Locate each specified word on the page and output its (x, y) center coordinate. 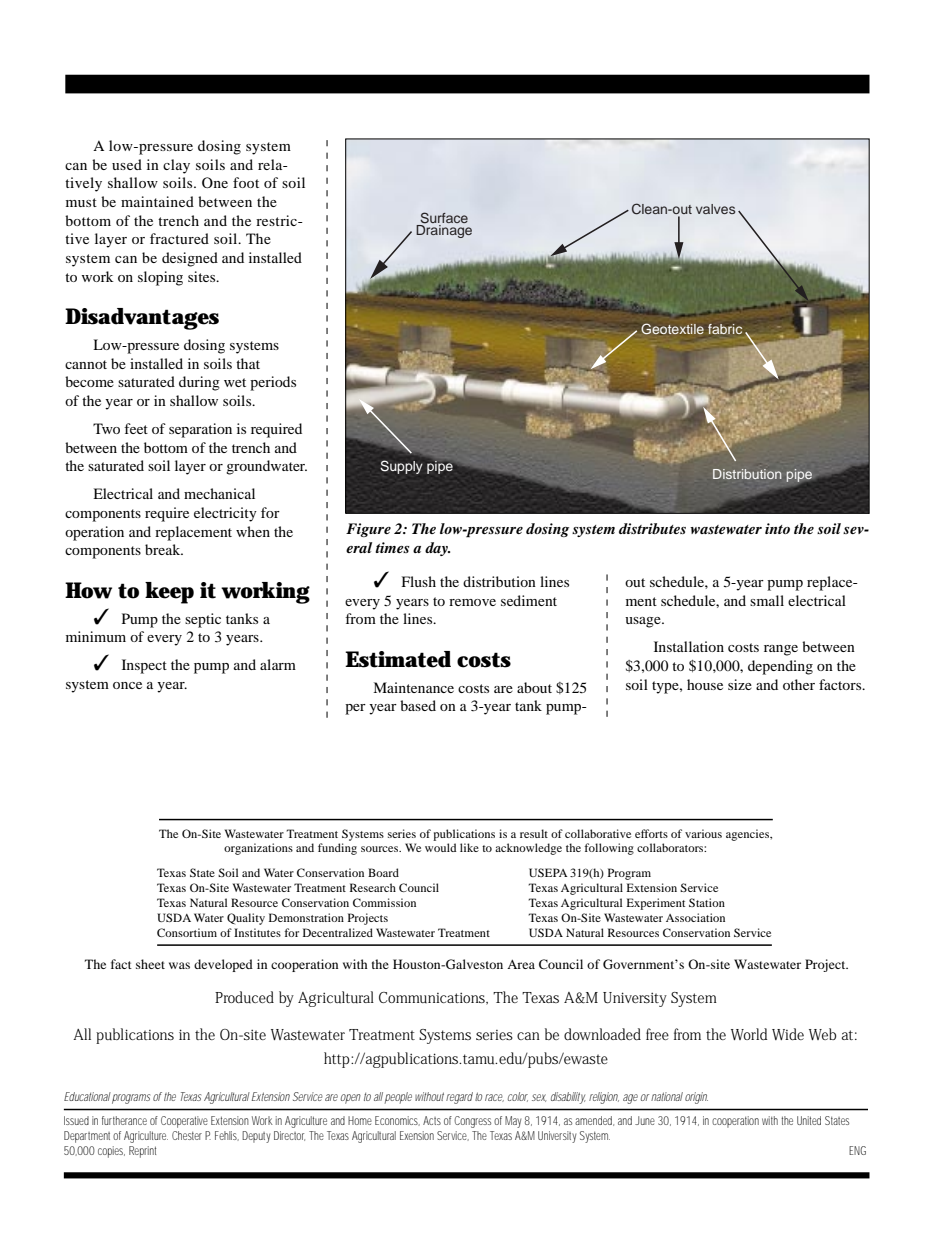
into (777, 528)
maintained (157, 201)
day (437, 549)
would (440, 847)
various (703, 833)
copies (111, 1152)
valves (715, 209)
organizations (258, 849)
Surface (443, 219)
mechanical (219, 493)
